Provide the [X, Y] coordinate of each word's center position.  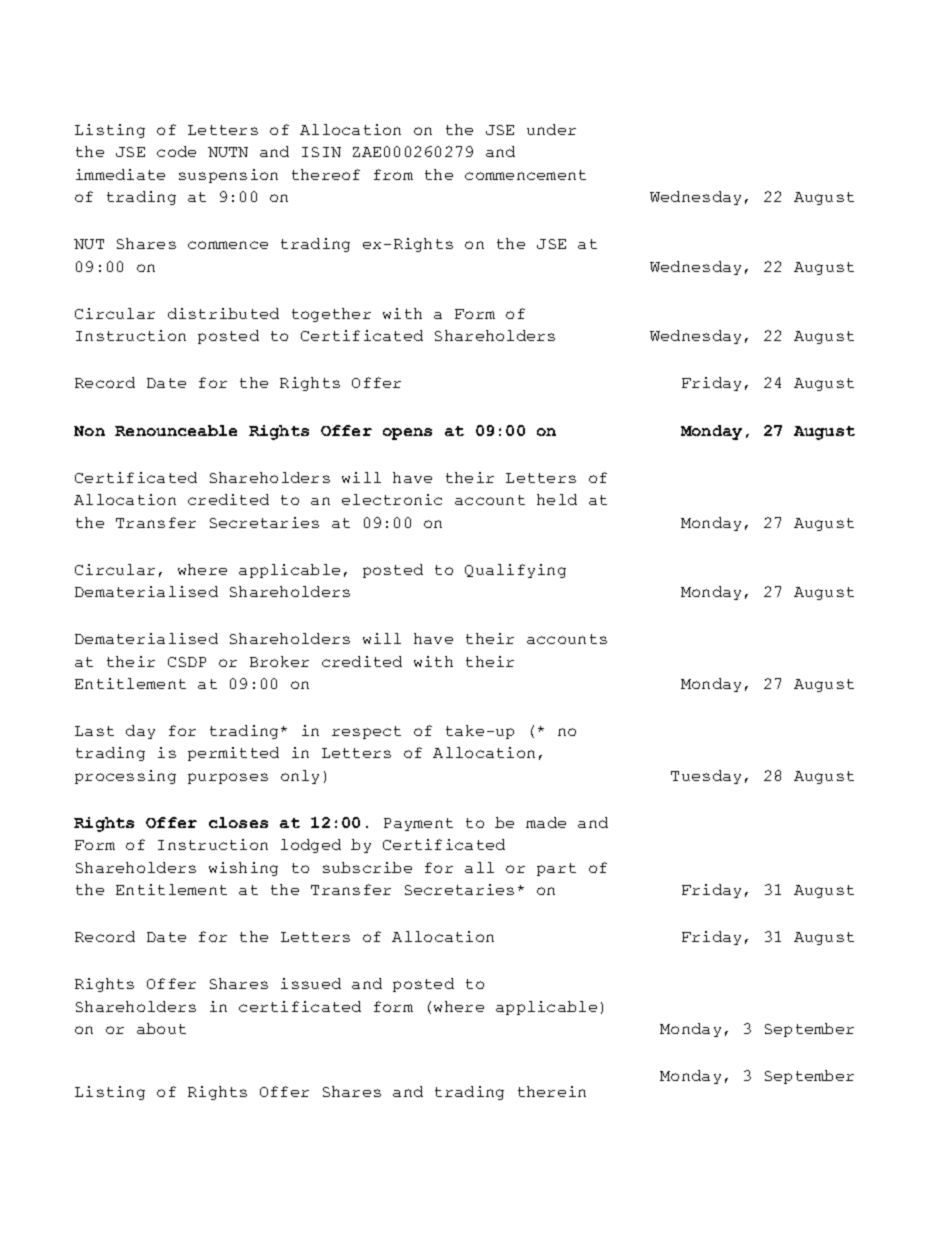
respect [366, 732]
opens [407, 434]
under [551, 129]
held [557, 499]
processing [125, 777]
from [393, 174]
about [161, 1028]
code [176, 151]
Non [89, 431]
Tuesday [706, 777]
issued [311, 983]
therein [552, 1091]
